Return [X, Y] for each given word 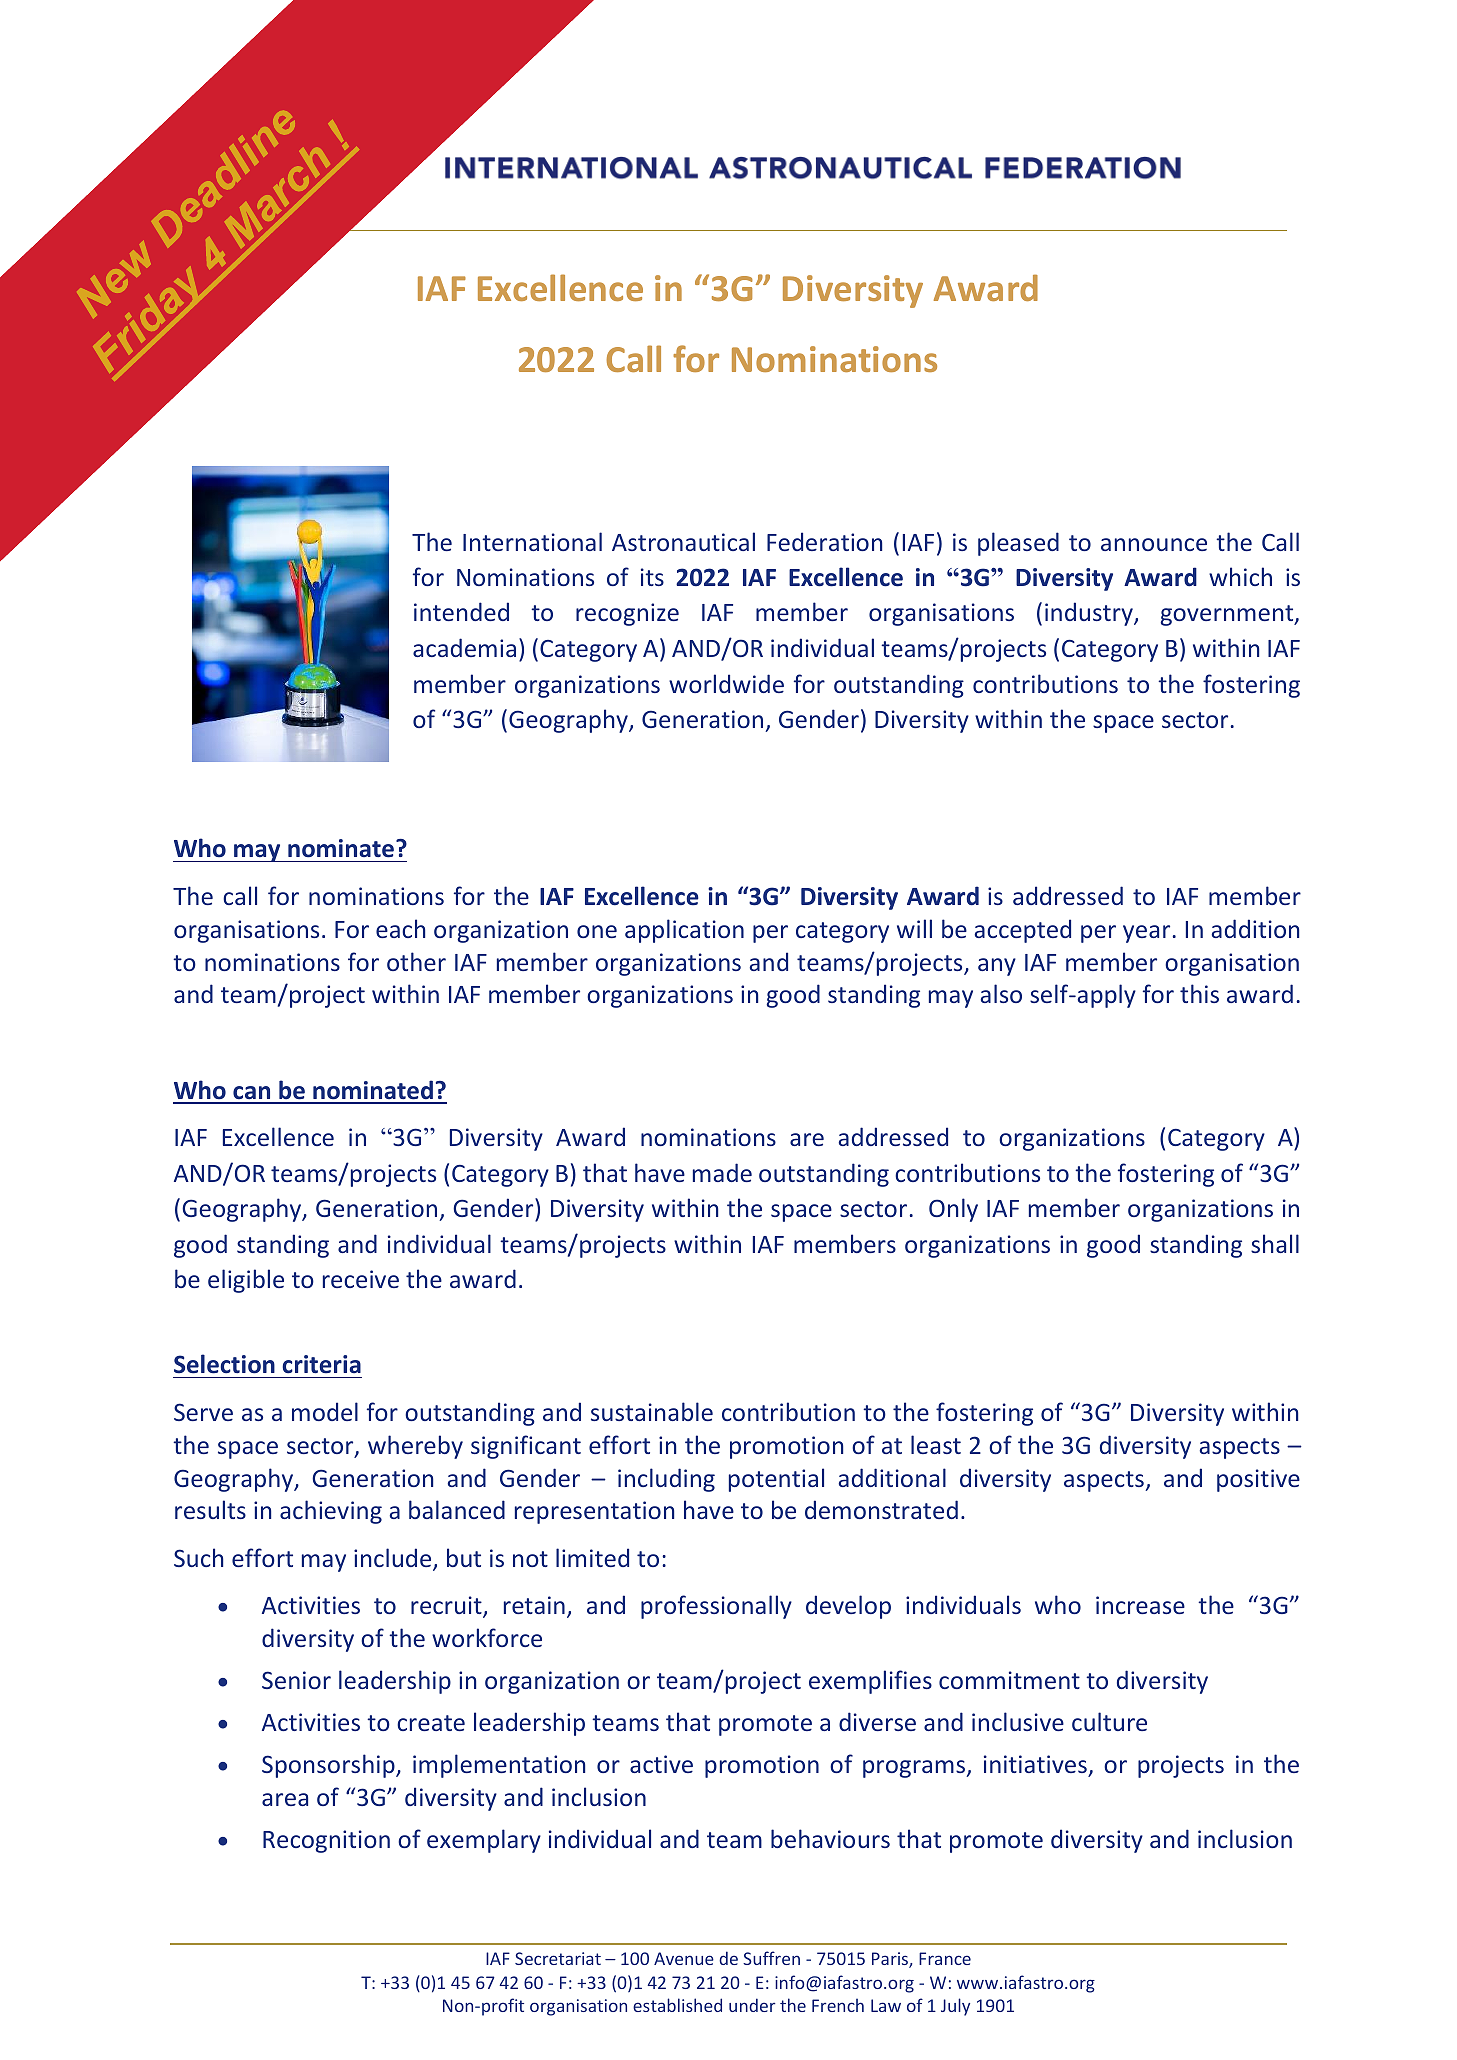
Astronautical [683, 541]
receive [361, 1279]
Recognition [326, 1841]
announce [1154, 544]
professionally [716, 1607]
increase [1140, 1605]
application [684, 931]
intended [461, 611]
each [400, 928]
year [1146, 934]
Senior [296, 1680]
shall [1275, 1243]
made [722, 1172]
